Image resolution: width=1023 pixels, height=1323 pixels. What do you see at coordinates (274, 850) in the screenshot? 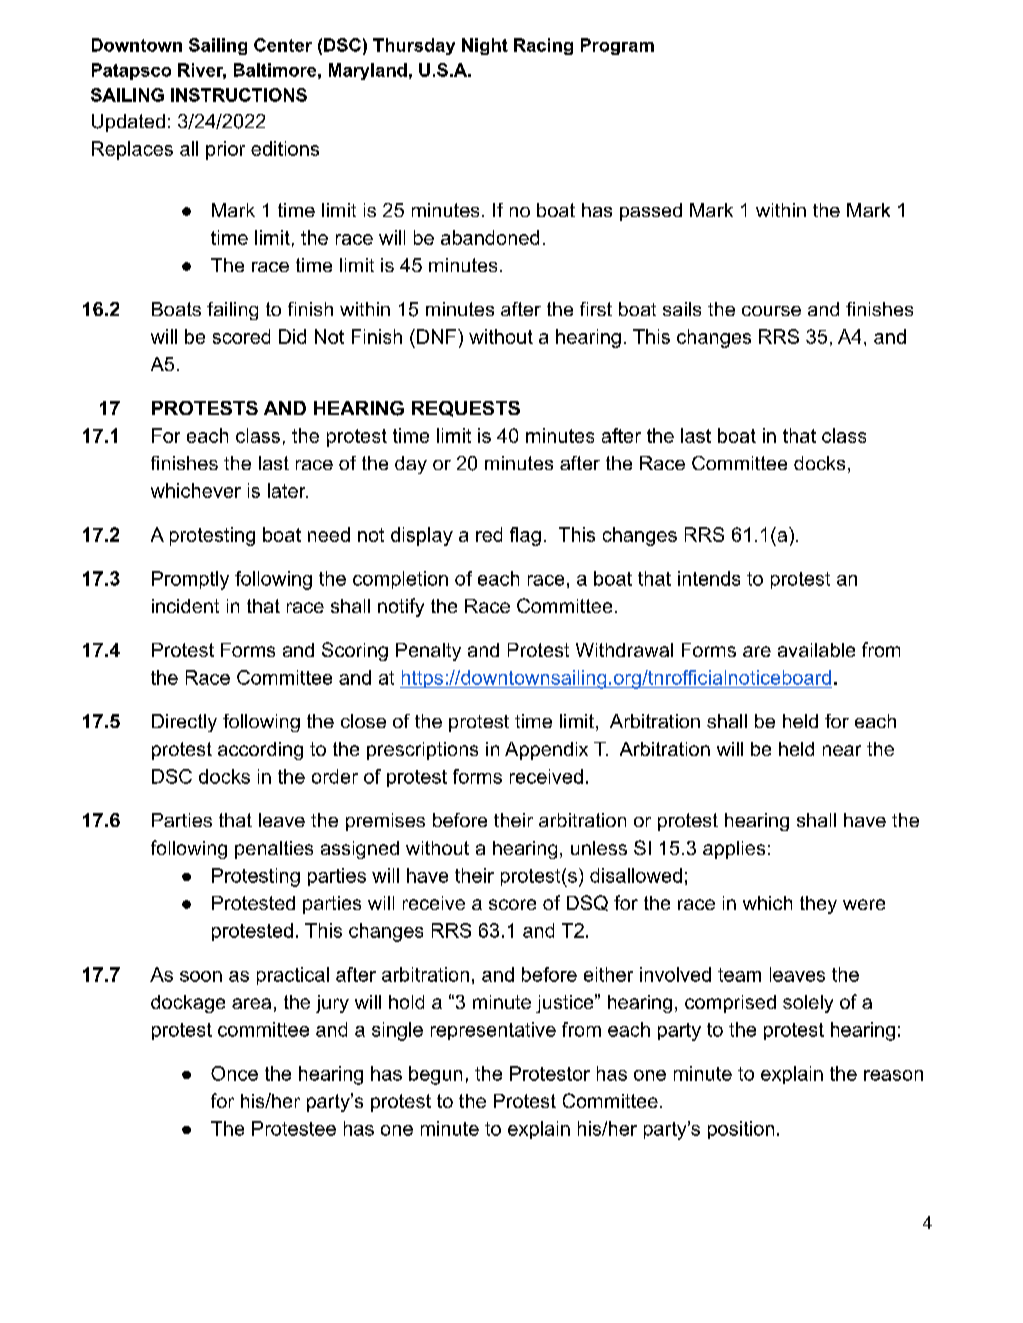
I see `penalties` at bounding box center [274, 850].
